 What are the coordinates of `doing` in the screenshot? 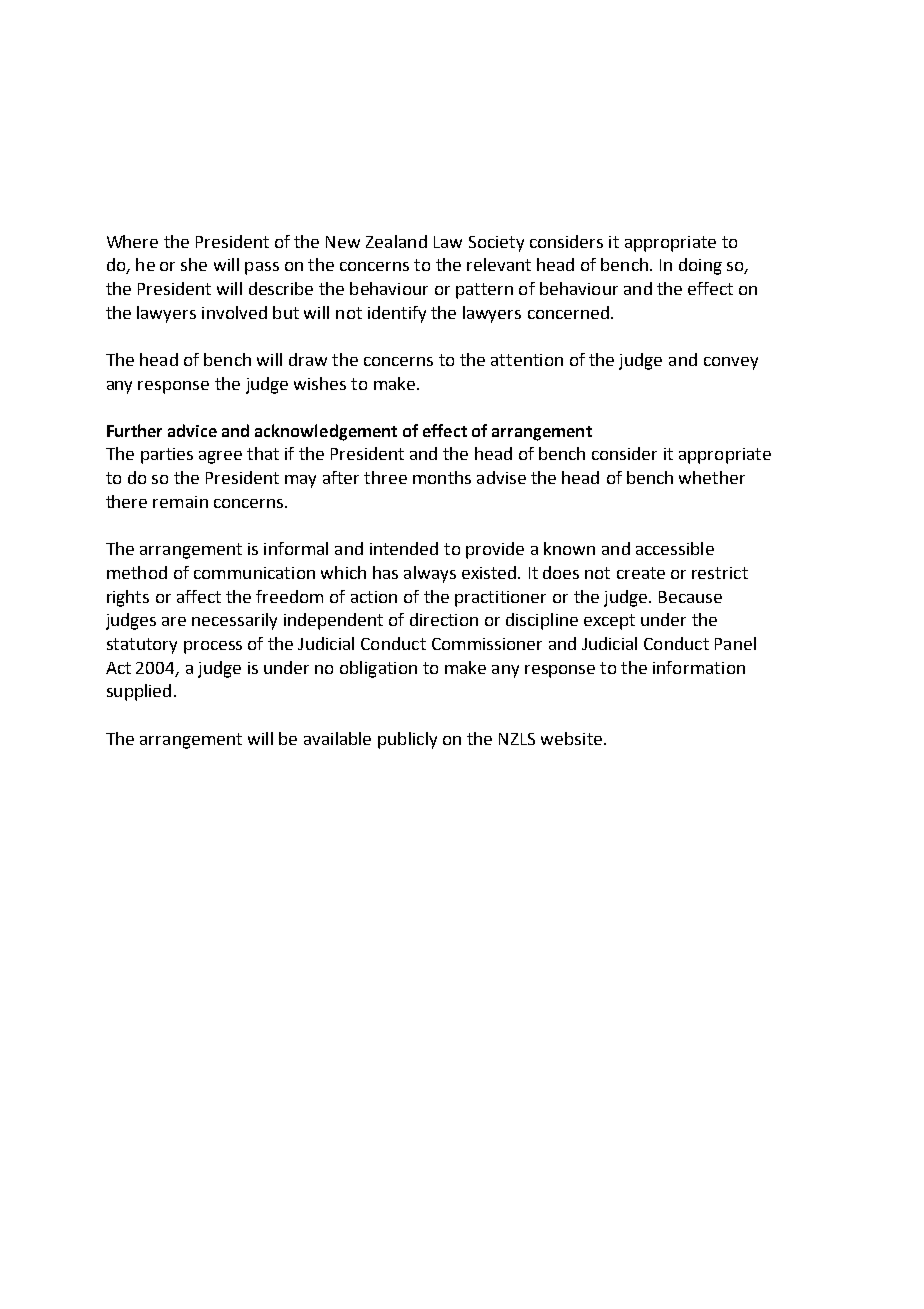 It's located at (700, 266).
